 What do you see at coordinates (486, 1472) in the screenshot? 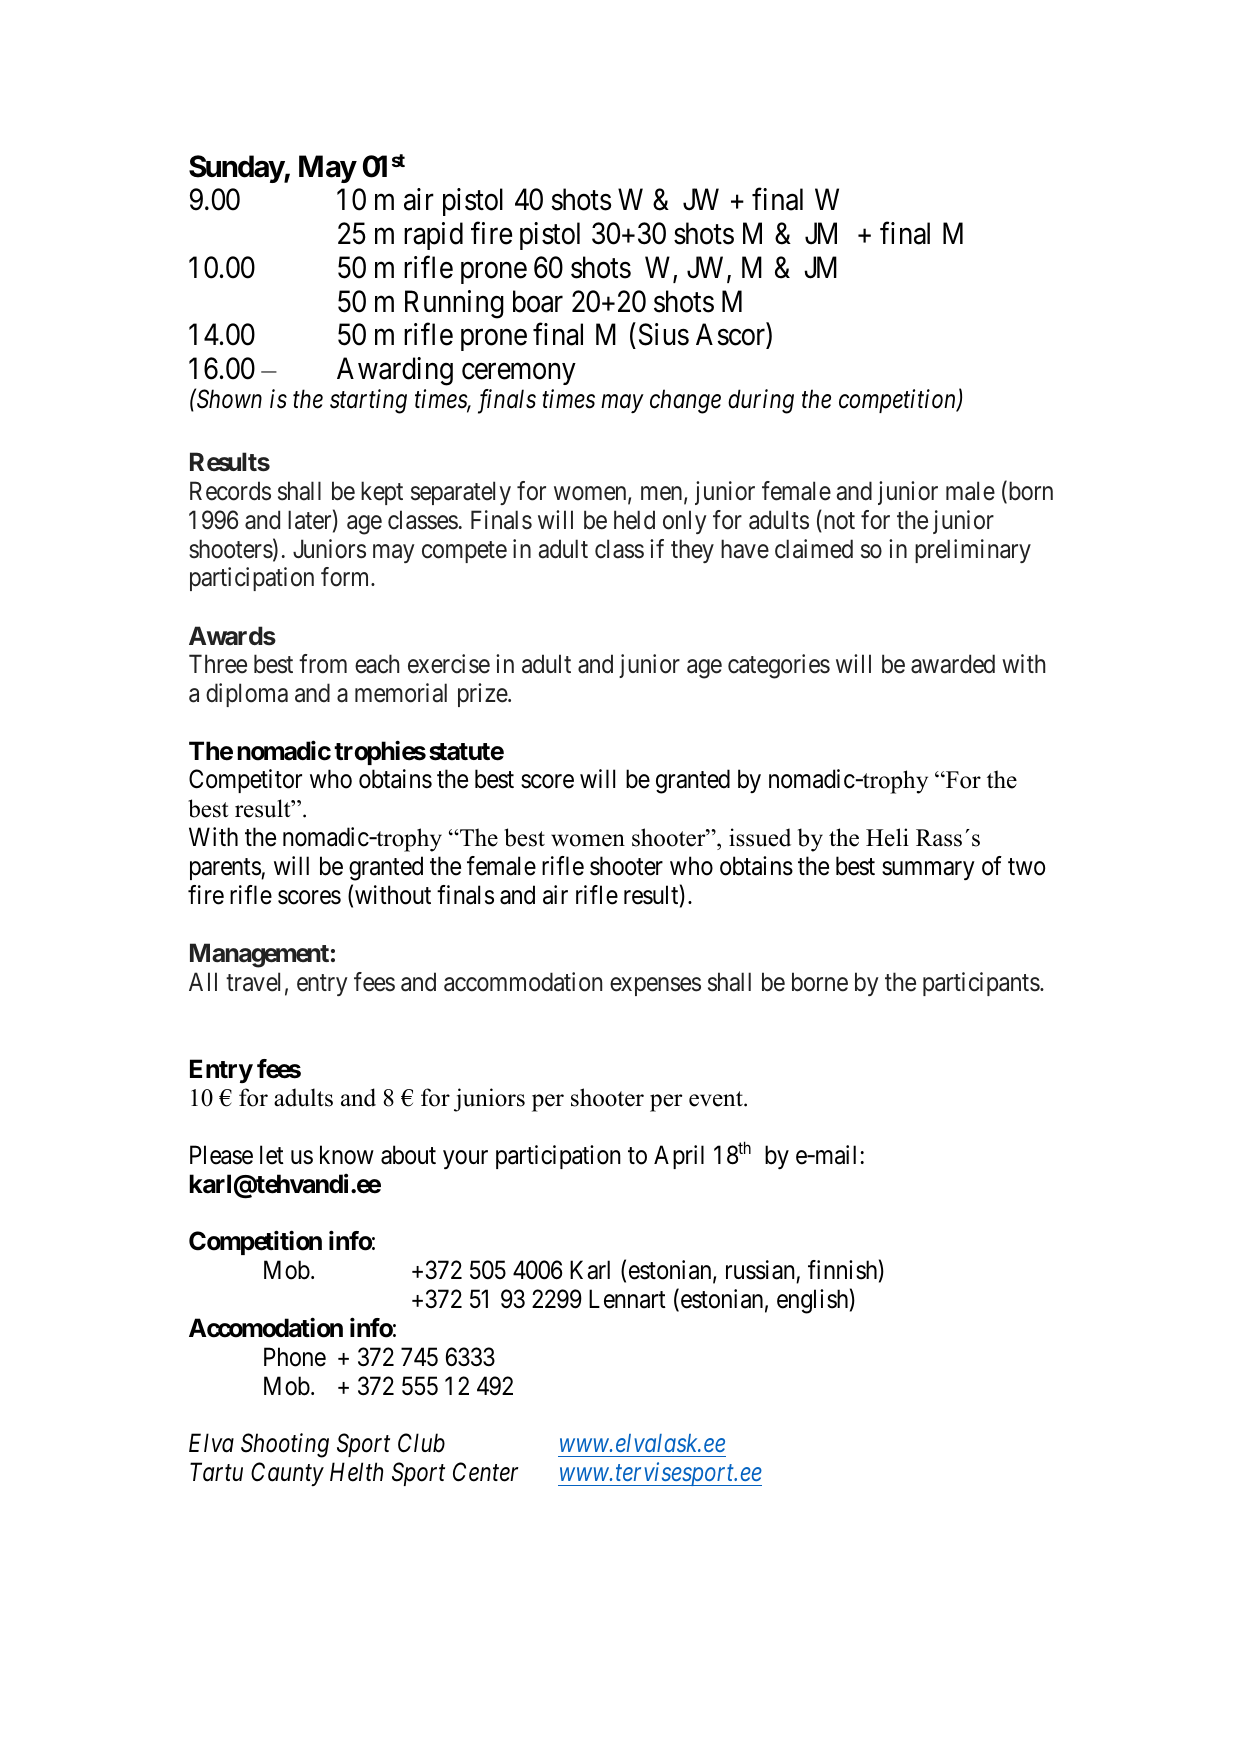
I see `Center` at bounding box center [486, 1472].
